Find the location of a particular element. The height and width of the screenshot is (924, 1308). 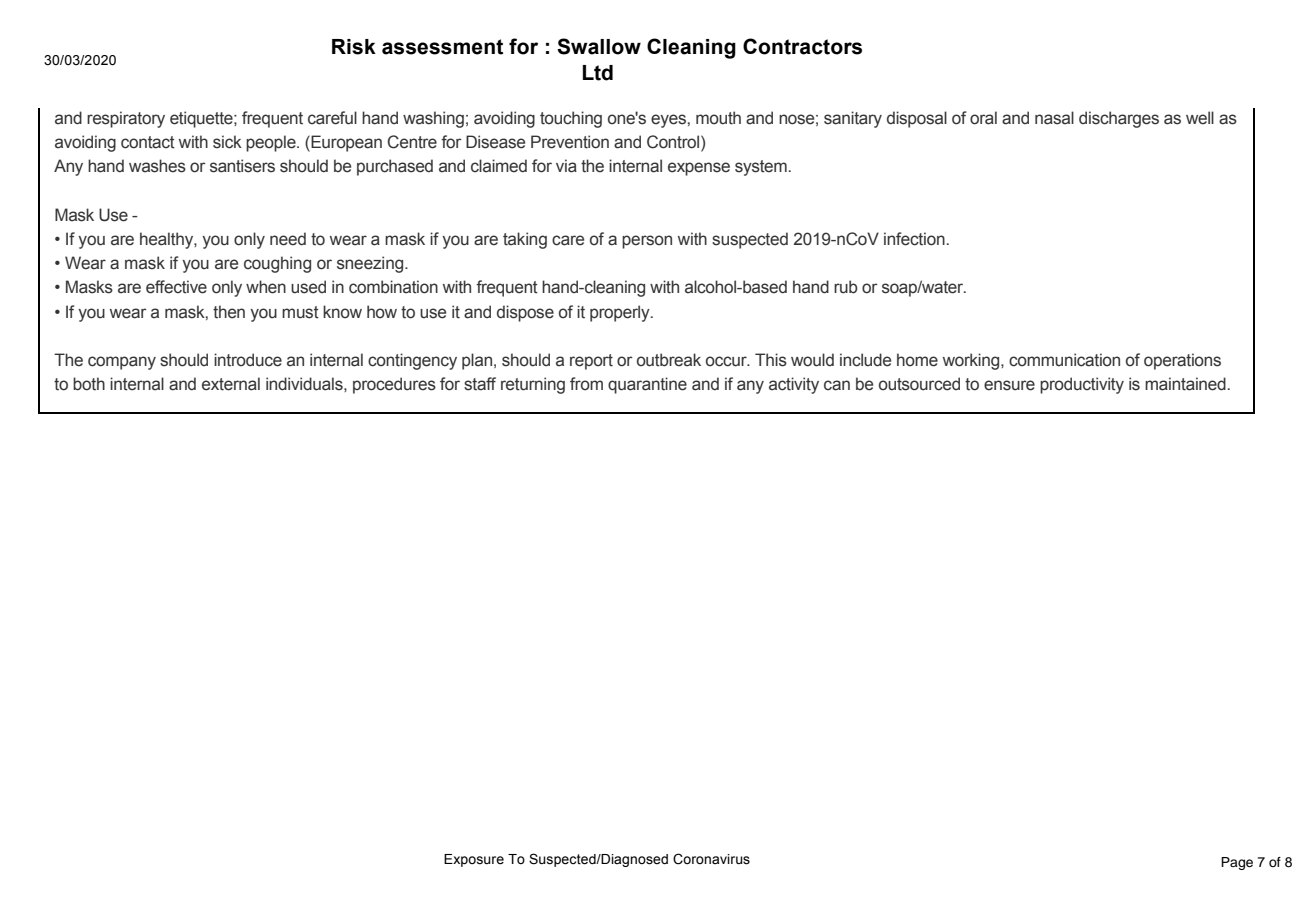

Exposure is located at coordinates (474, 860).
